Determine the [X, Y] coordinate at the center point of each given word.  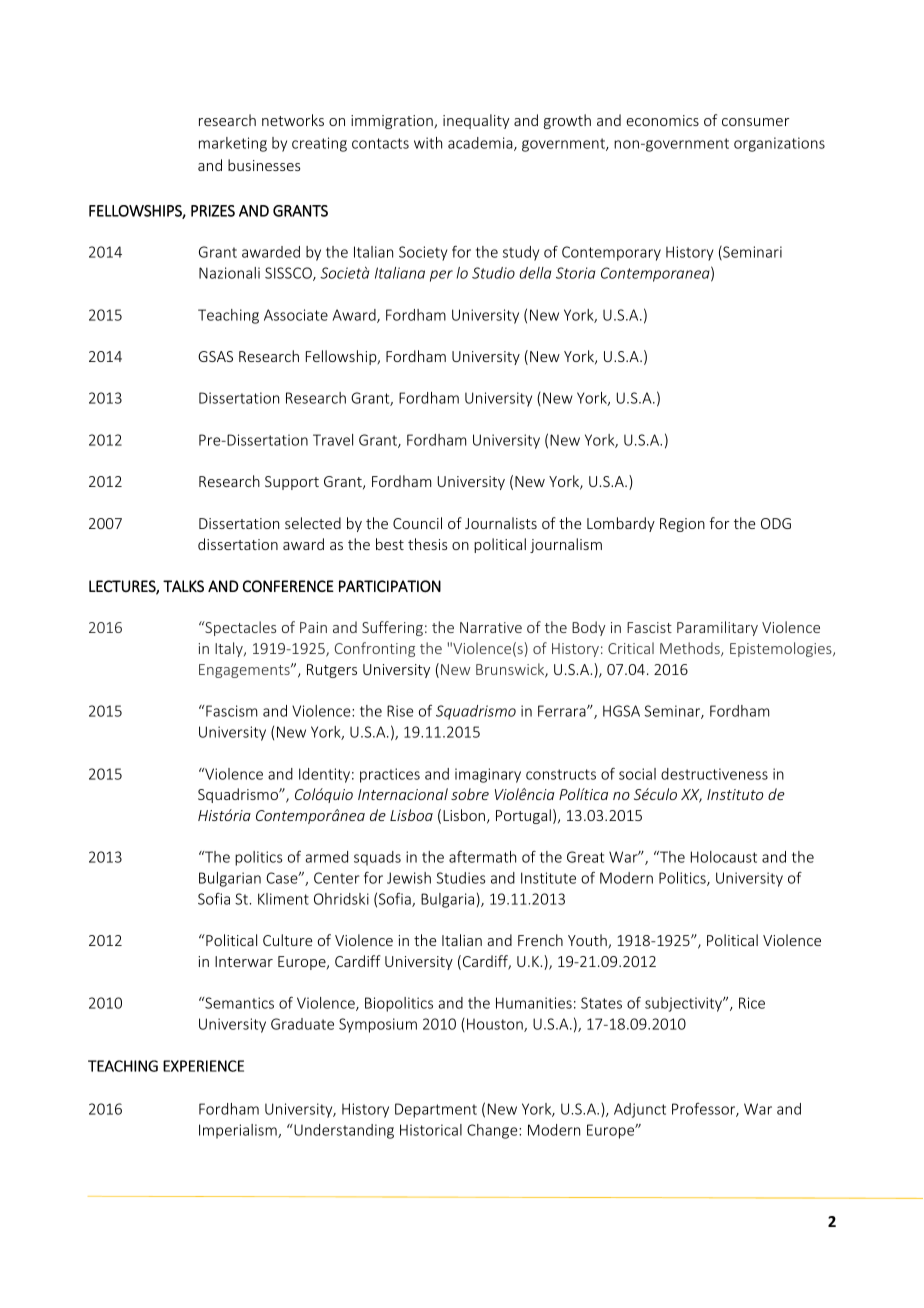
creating [319, 144]
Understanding [343, 1131]
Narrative [491, 627]
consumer [755, 122]
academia [481, 144]
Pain [313, 627]
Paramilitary [717, 628]
